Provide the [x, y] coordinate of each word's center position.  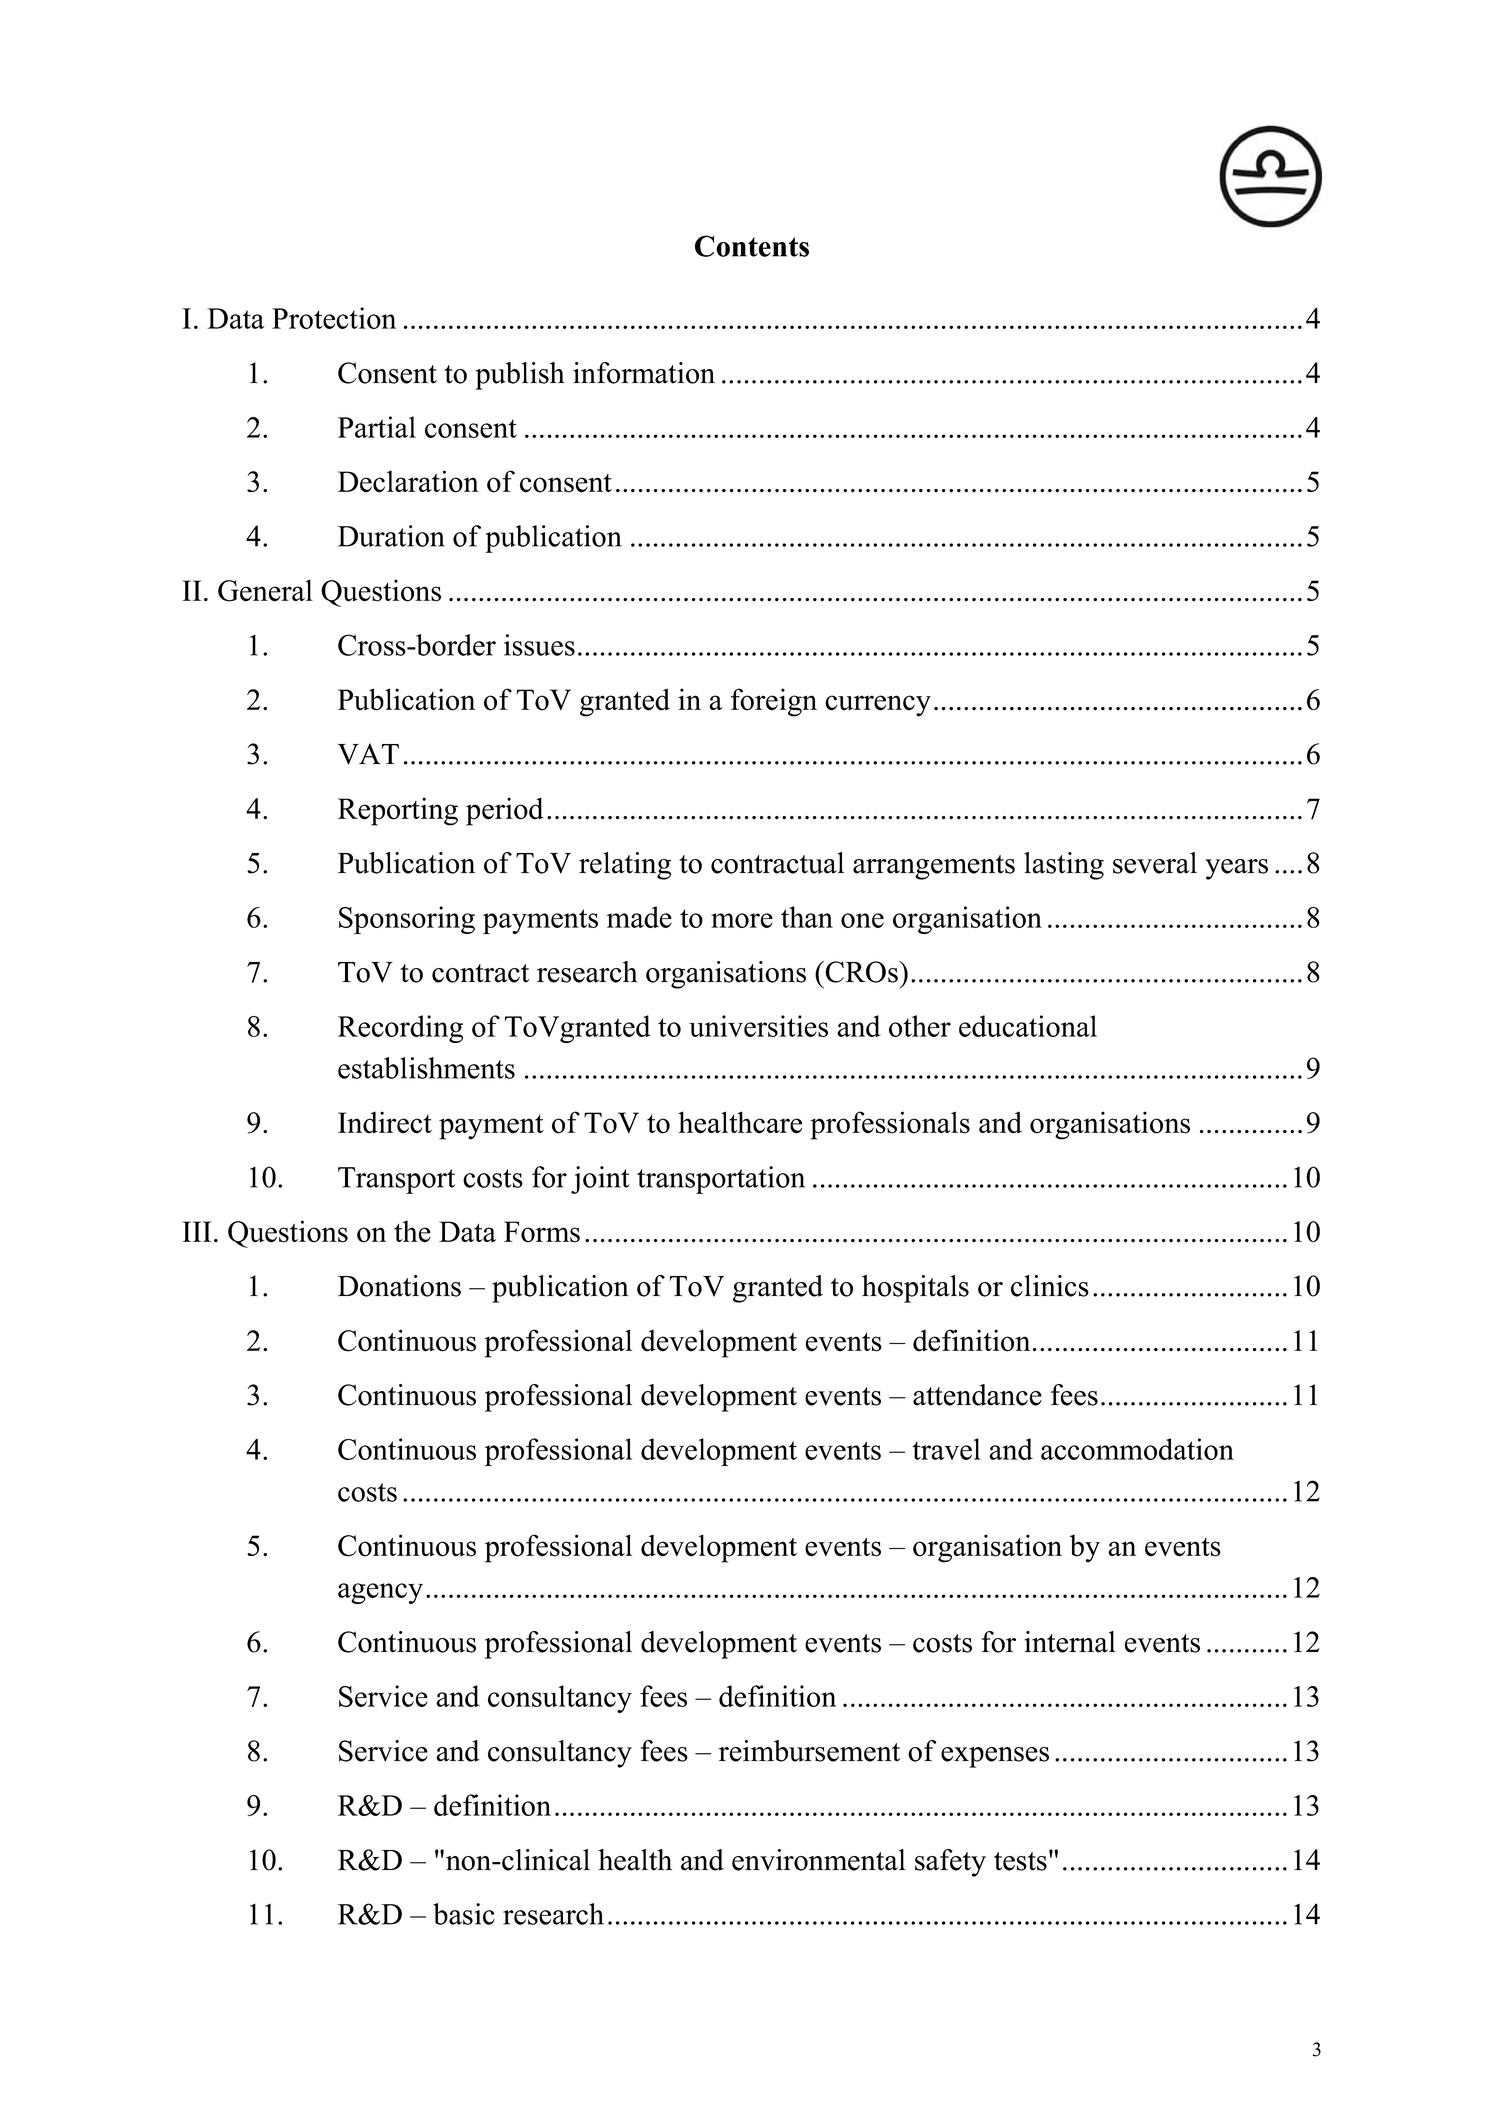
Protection [334, 318]
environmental [819, 1860]
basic [464, 1914]
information [644, 373]
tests [1020, 1861]
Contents [752, 246]
